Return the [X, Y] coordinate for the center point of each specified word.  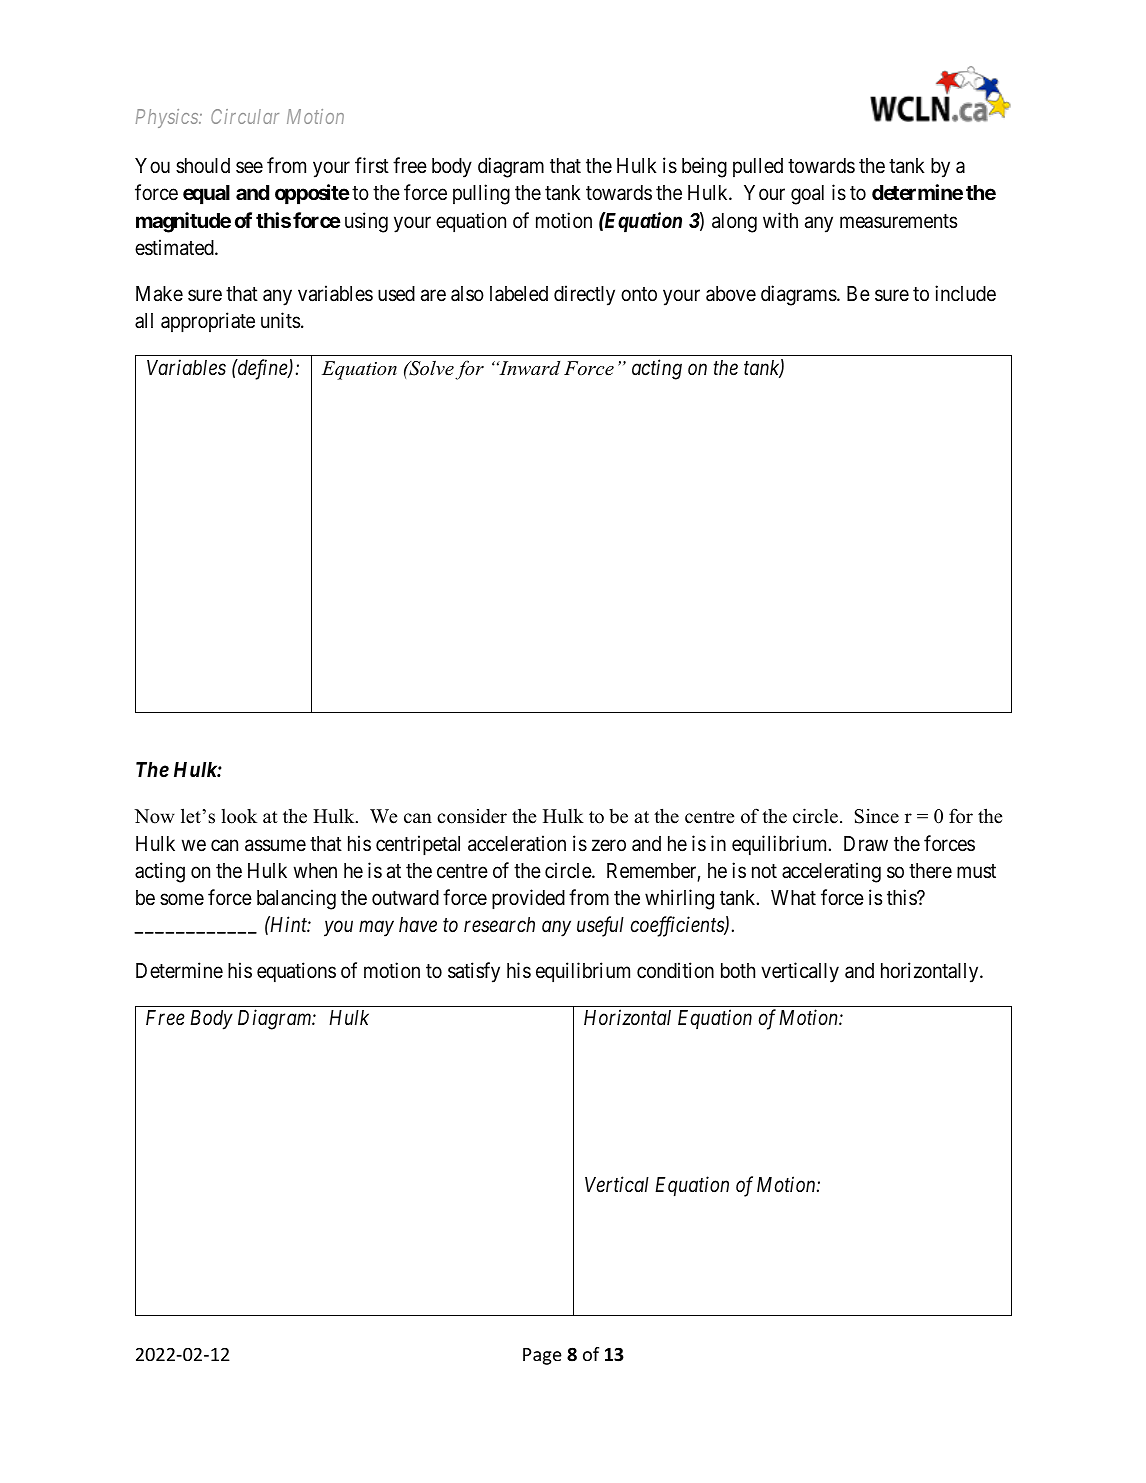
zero [609, 845]
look [239, 816]
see [249, 168]
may [376, 929]
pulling [481, 194]
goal [807, 195]
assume [275, 845]
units [280, 320]
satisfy [474, 972]
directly [584, 295]
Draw [866, 843]
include [965, 293]
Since [876, 816]
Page [542, 1356]
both [738, 971]
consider [472, 816]
